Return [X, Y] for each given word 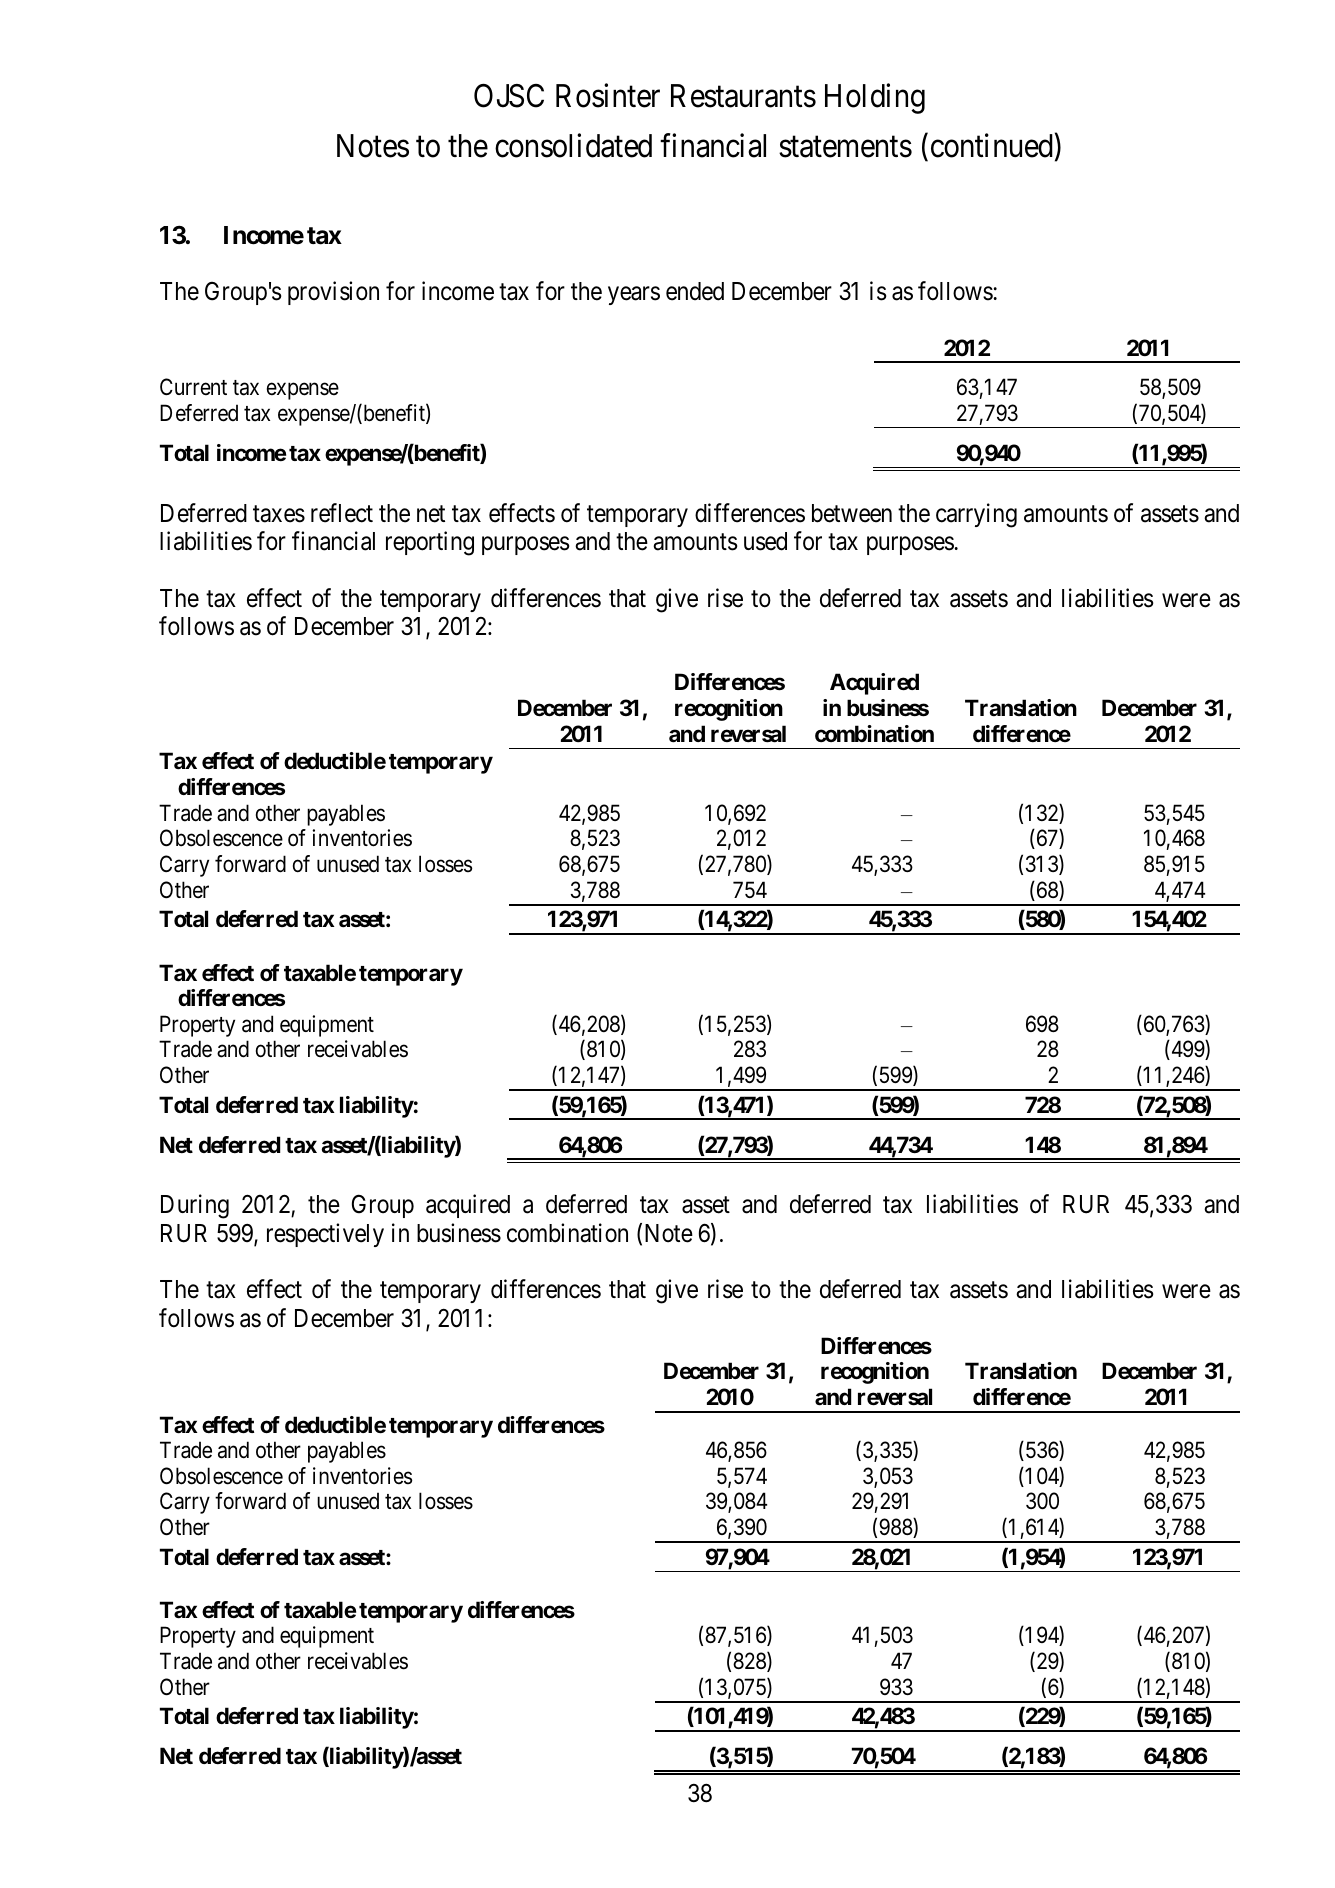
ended [695, 291]
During [195, 1207]
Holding [875, 99]
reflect [342, 513]
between [852, 513]
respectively [325, 1235]
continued [992, 146]
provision [333, 293]
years [634, 296]
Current [193, 386]
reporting [430, 543]
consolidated [573, 146]
